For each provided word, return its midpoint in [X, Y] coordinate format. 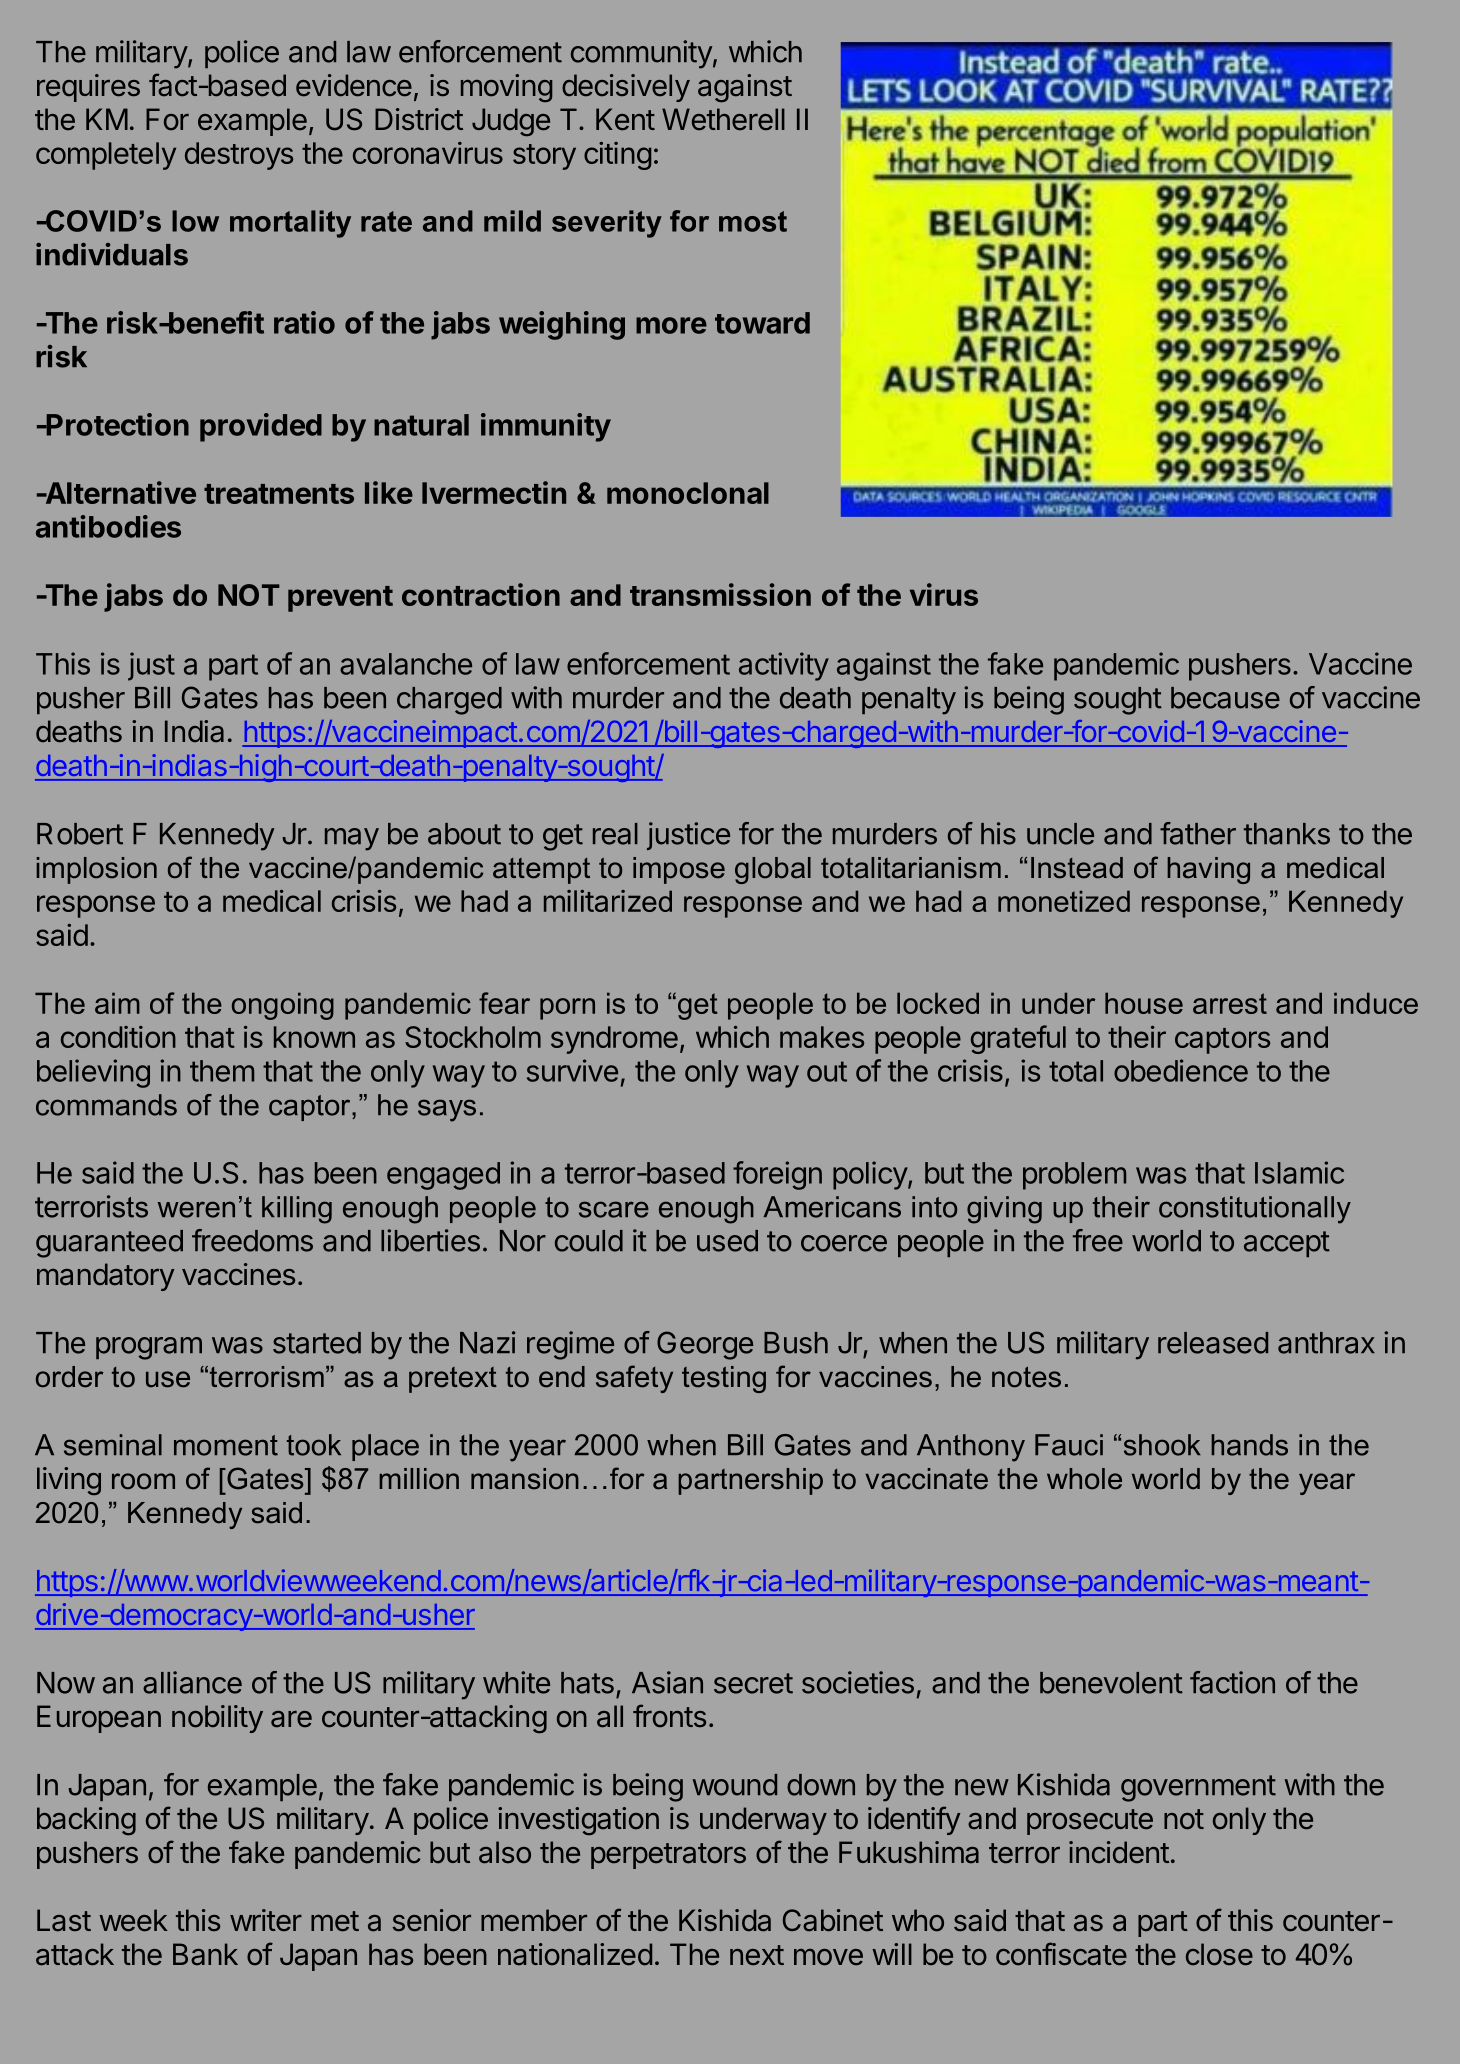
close [1219, 1954]
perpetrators [668, 1856]
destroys [239, 156]
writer [266, 1920]
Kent [625, 119]
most [753, 221]
